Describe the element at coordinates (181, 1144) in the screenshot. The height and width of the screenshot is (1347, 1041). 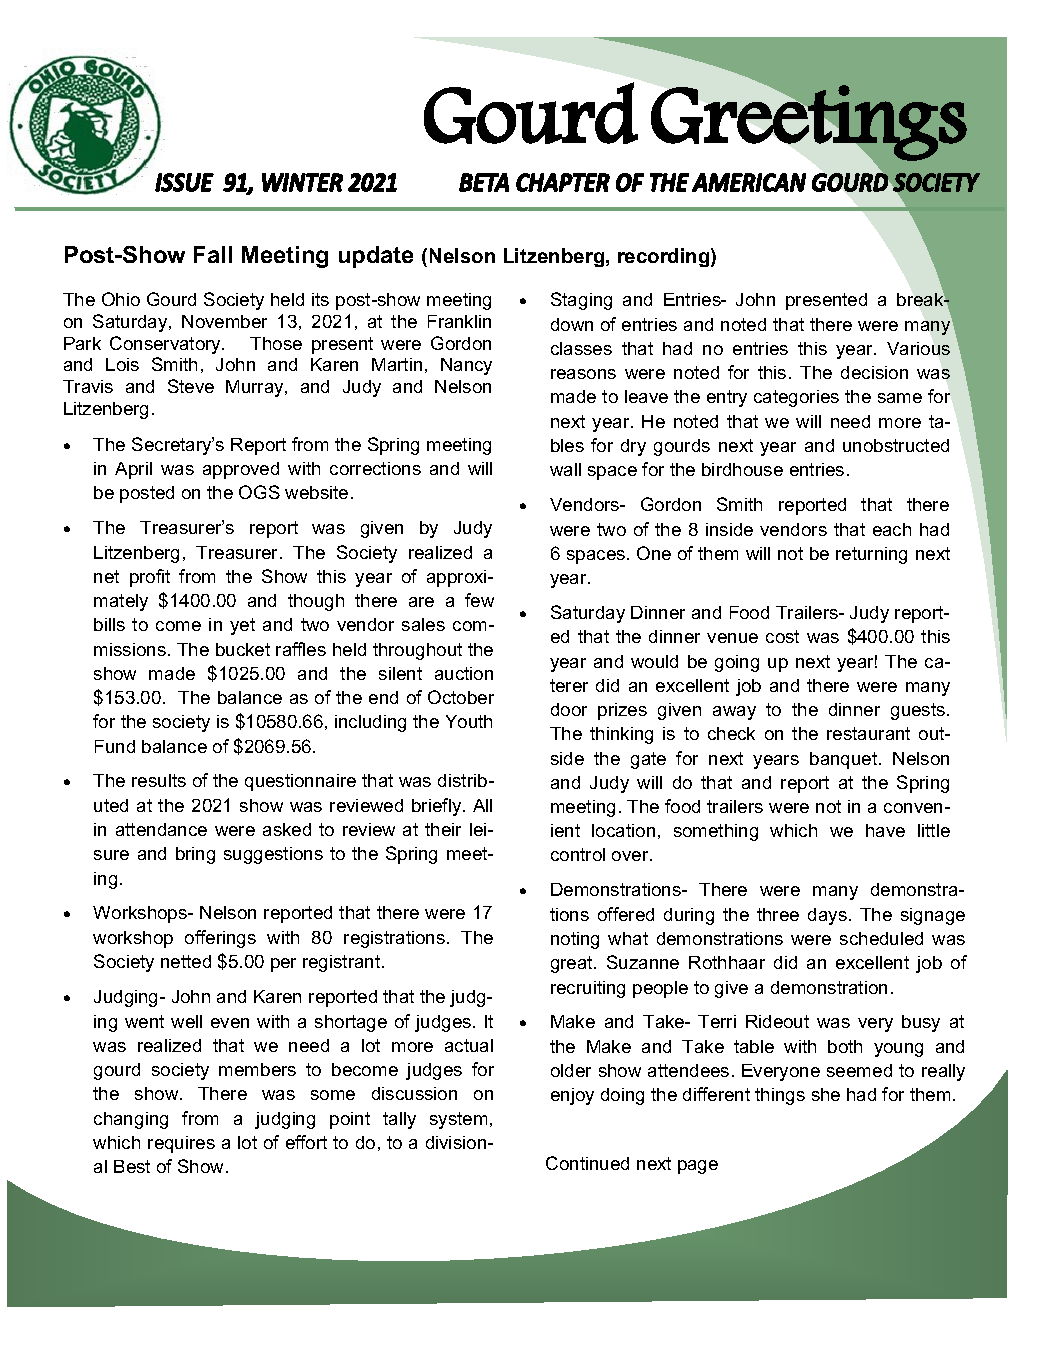
I see `requires` at that location.
